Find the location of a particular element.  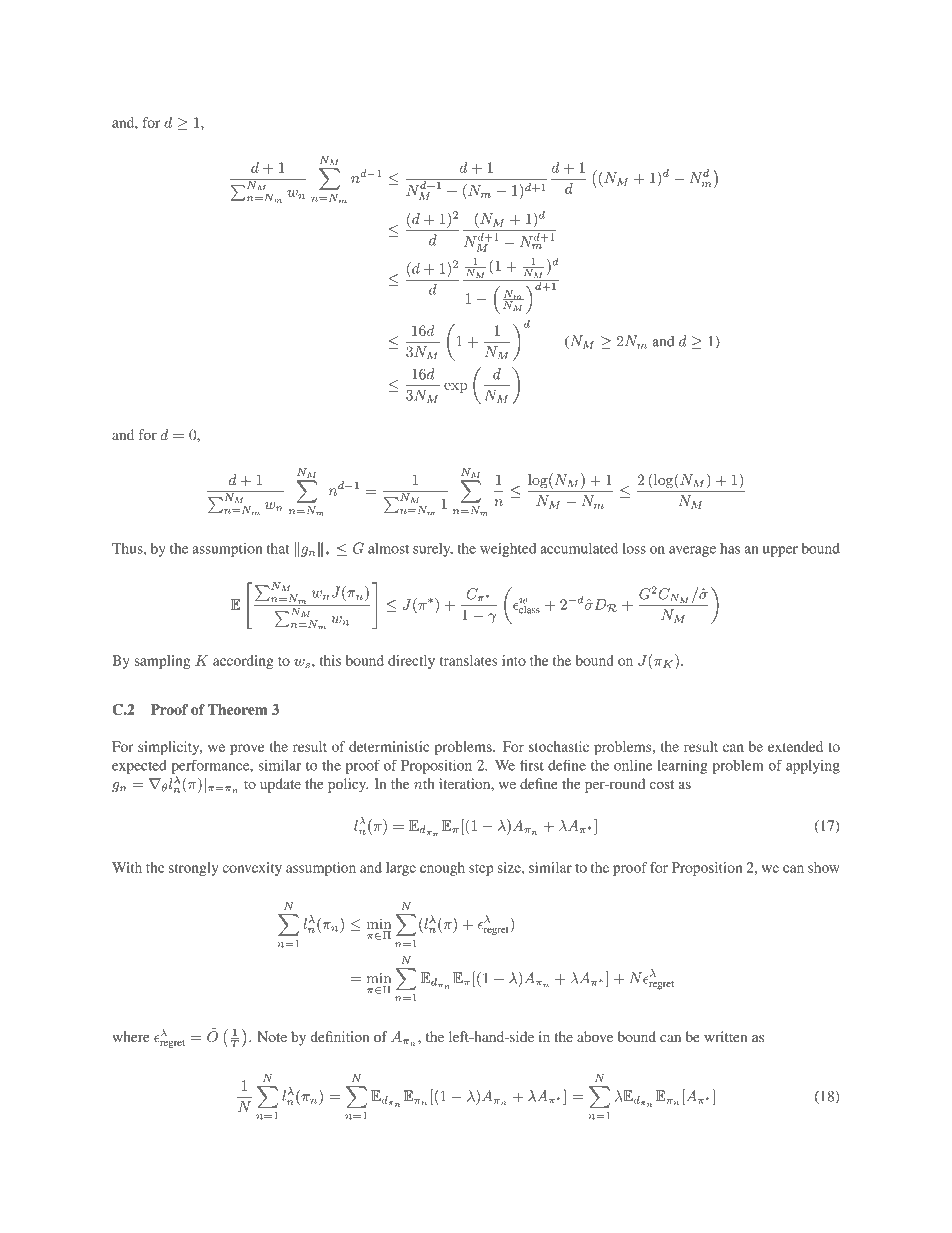

step is located at coordinates (481, 870).
